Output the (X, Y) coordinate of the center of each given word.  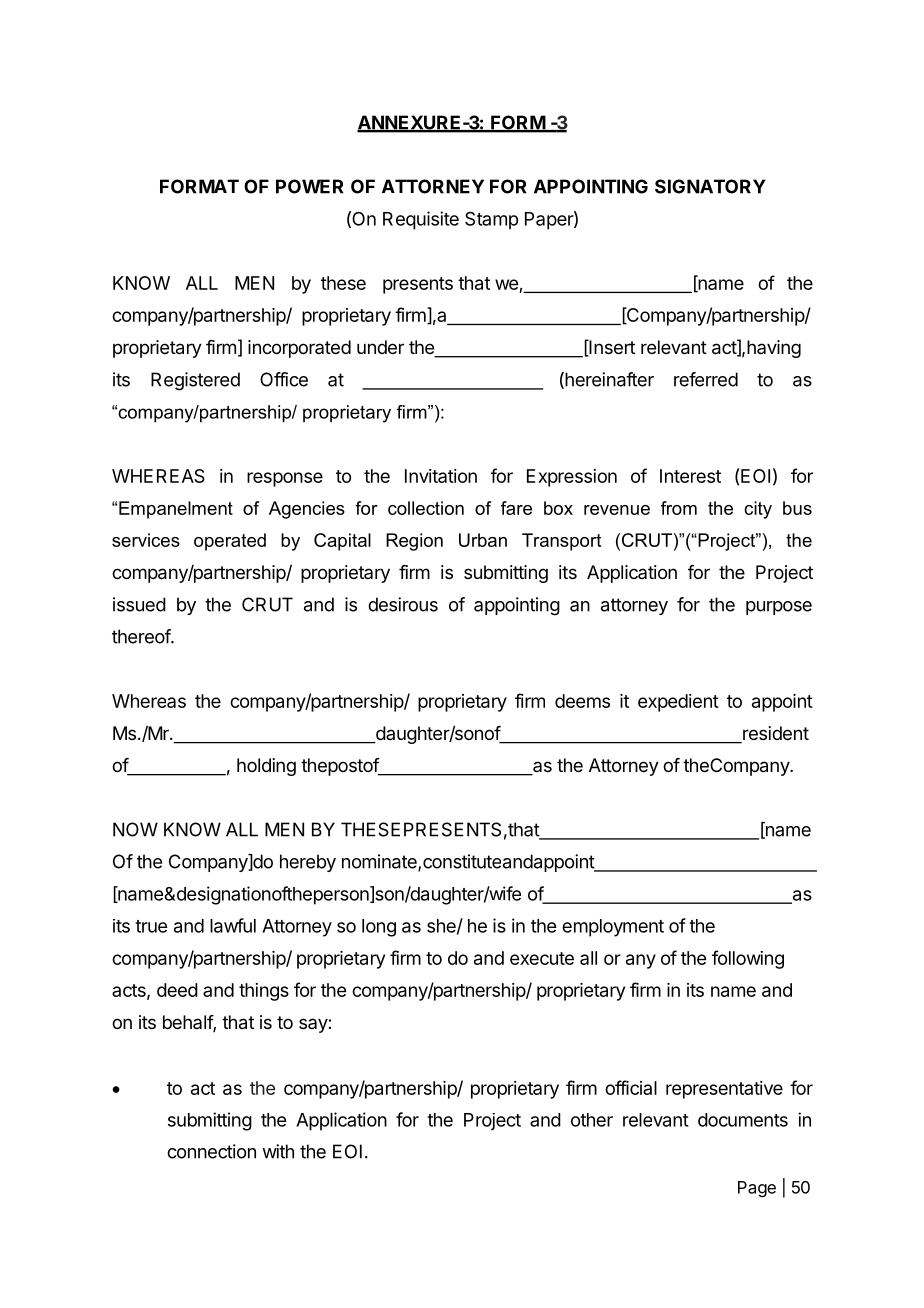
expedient (678, 703)
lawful (233, 925)
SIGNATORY (710, 186)
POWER (309, 186)
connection (211, 1151)
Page (757, 1189)
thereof (142, 636)
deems (582, 701)
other (592, 1120)
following (748, 959)
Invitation (441, 476)
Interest (690, 476)
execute (542, 958)
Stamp (491, 220)
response (285, 479)
